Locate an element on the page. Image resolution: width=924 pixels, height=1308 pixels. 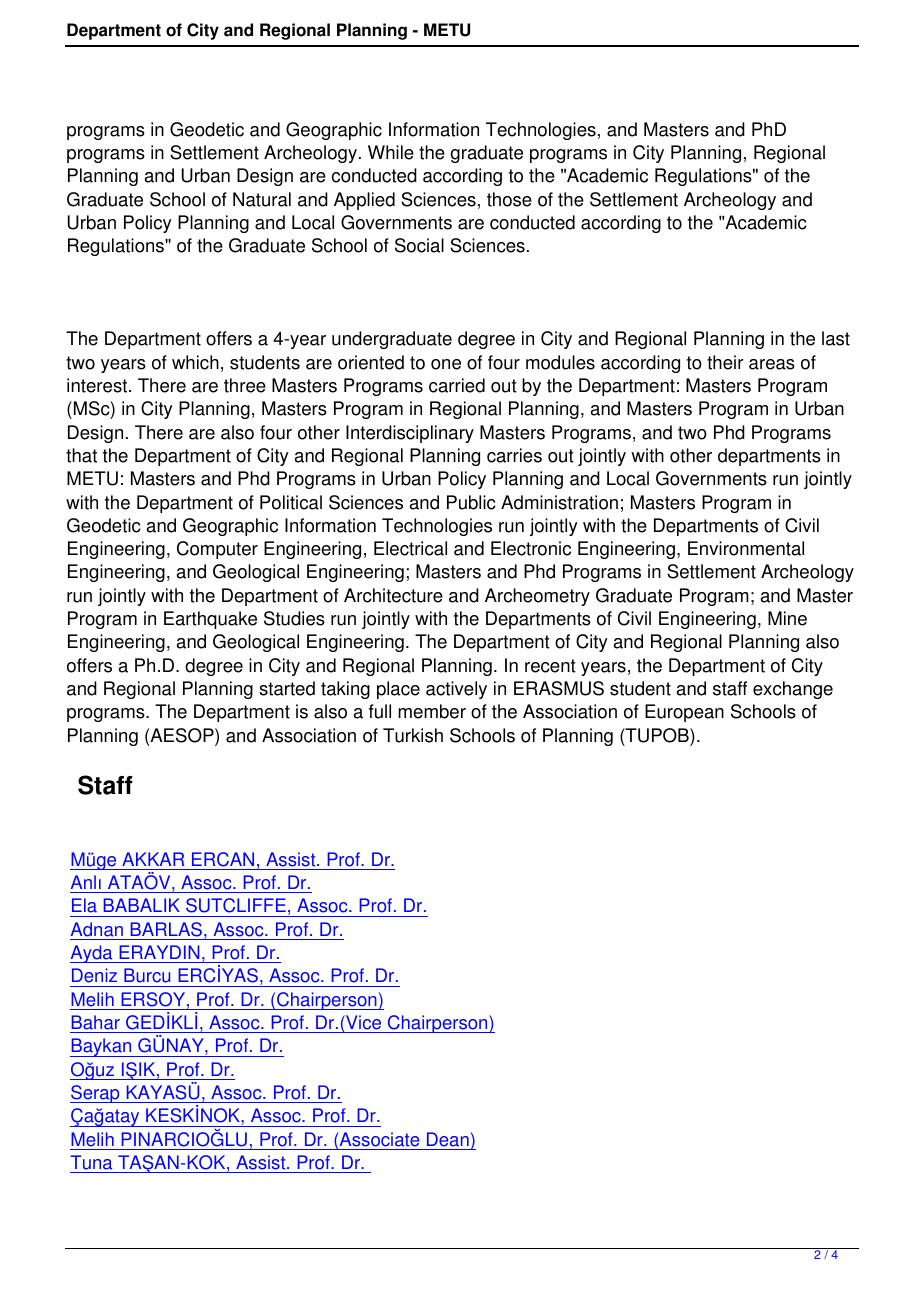
Public is located at coordinates (471, 502).
